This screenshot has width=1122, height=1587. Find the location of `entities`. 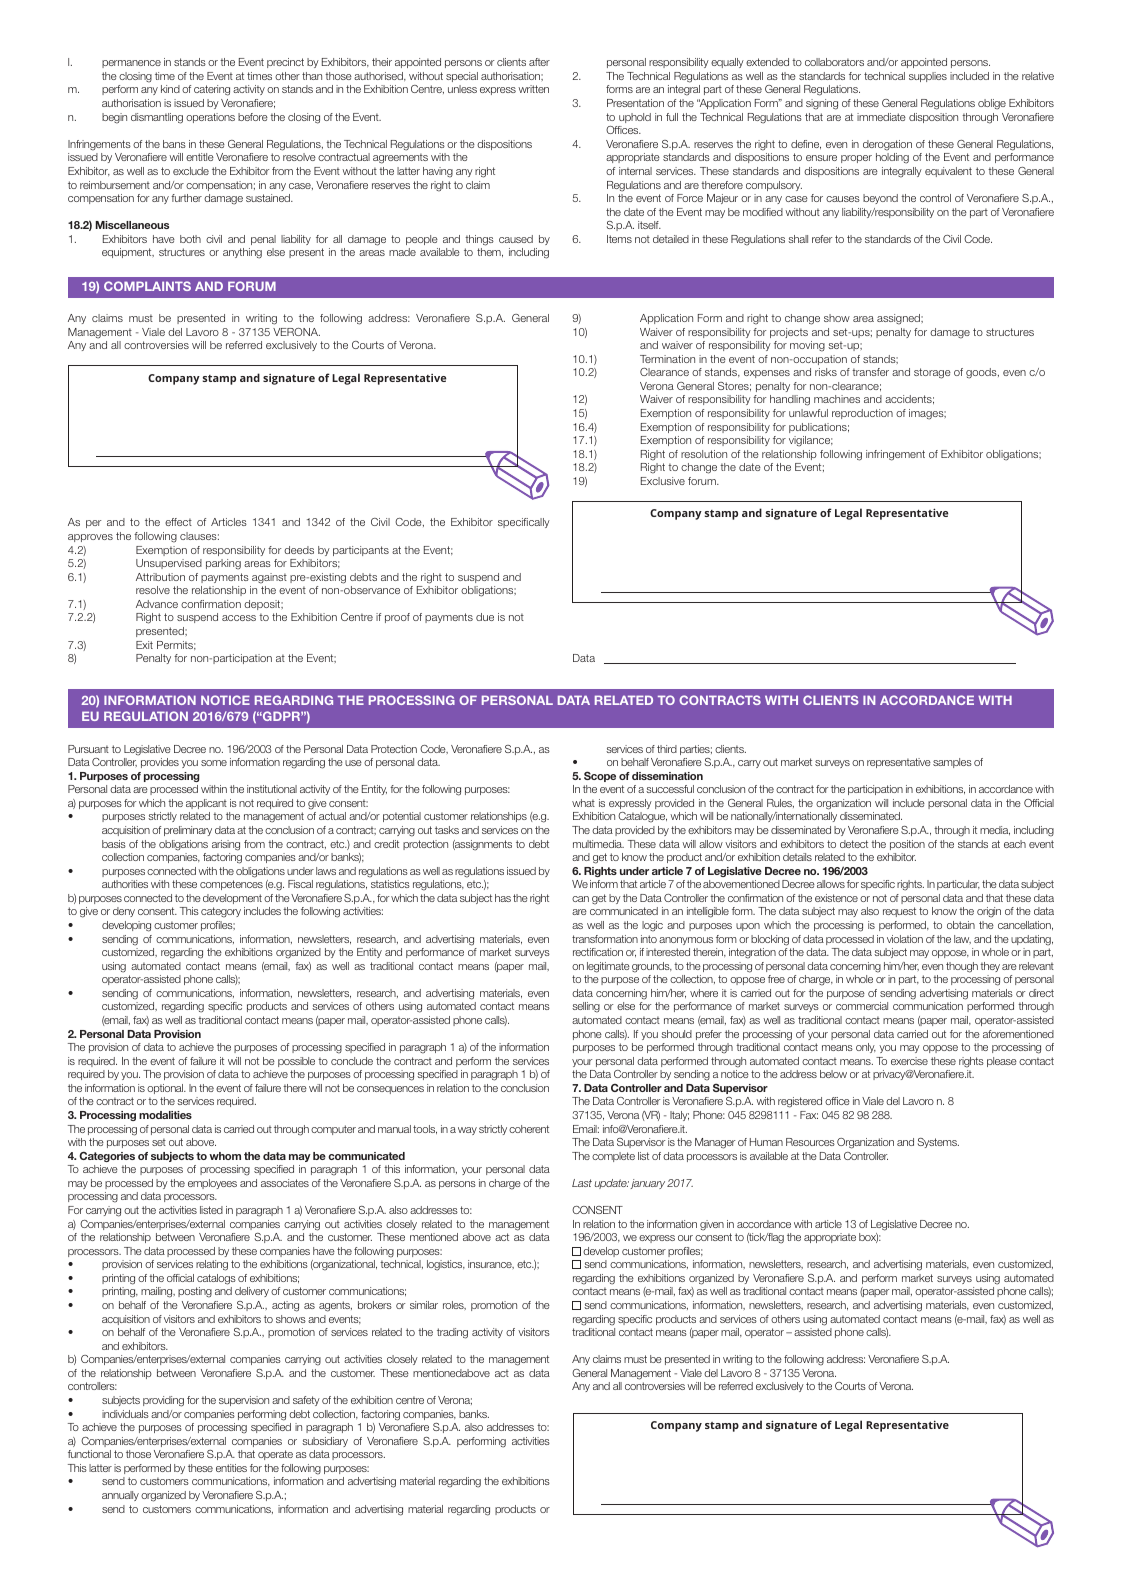

entities is located at coordinates (231, 1468).
